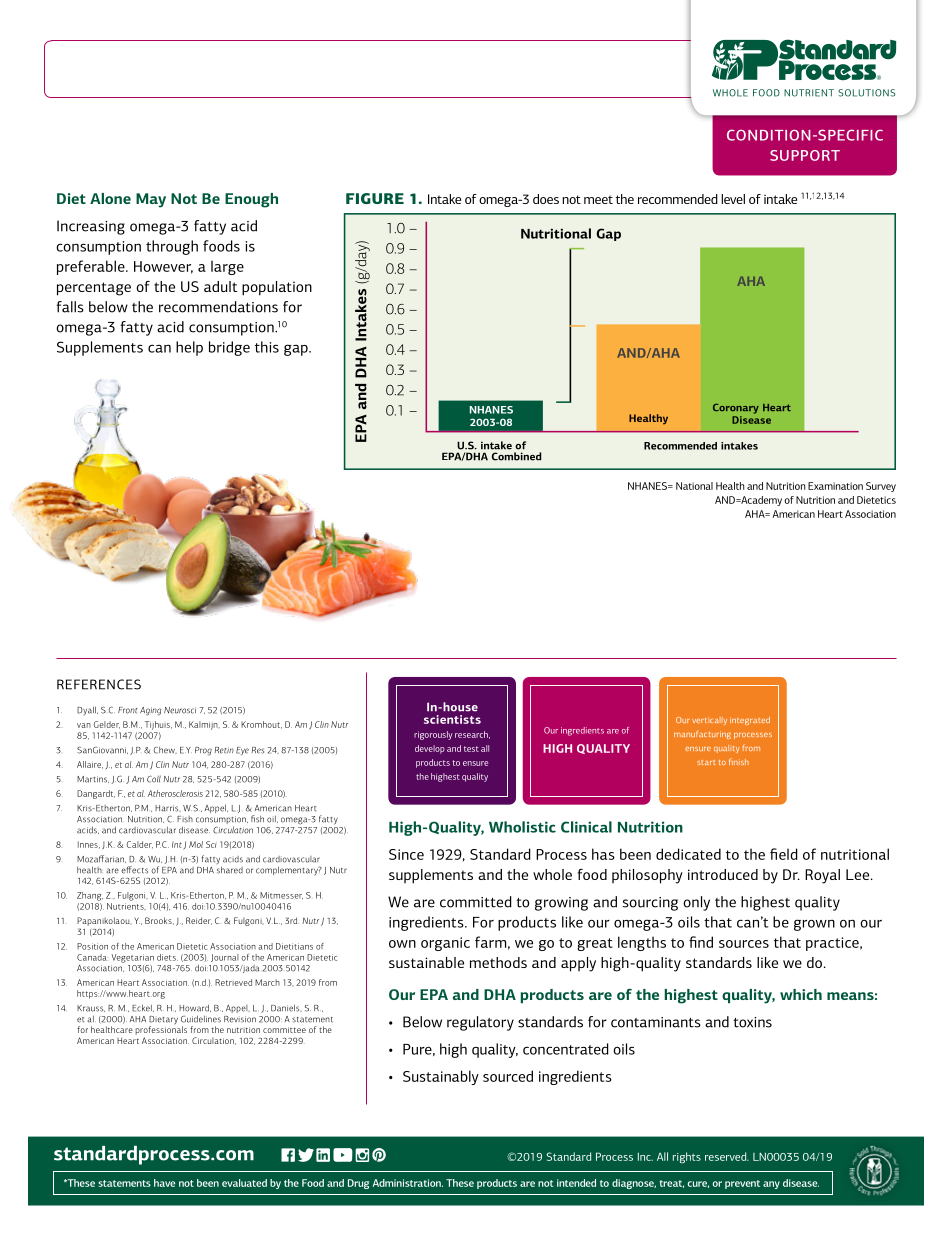  Describe the element at coordinates (140, 845) in the screenshot. I see `Calder` at that location.
